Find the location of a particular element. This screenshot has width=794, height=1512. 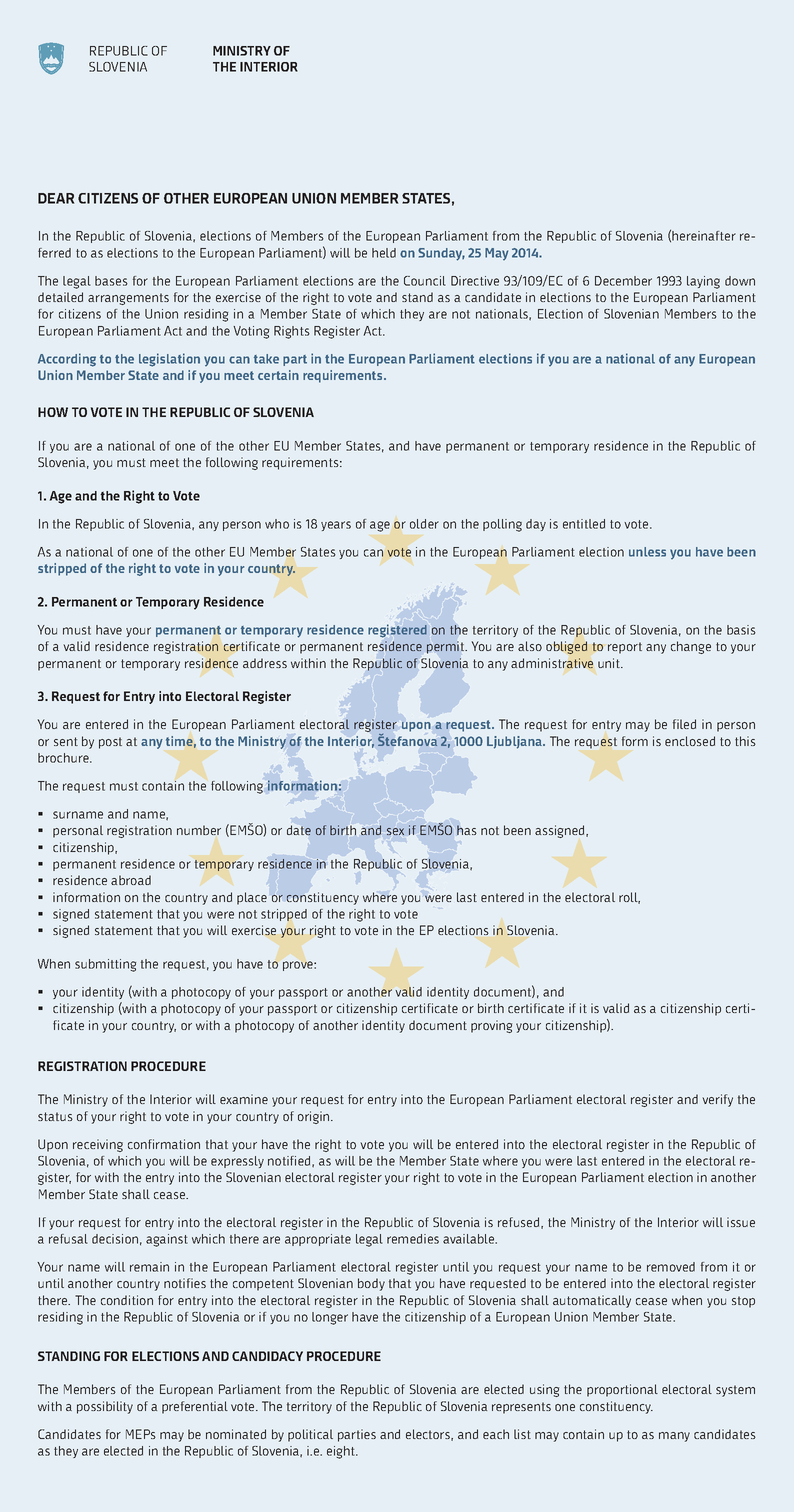

possibility is located at coordinates (105, 1407).
